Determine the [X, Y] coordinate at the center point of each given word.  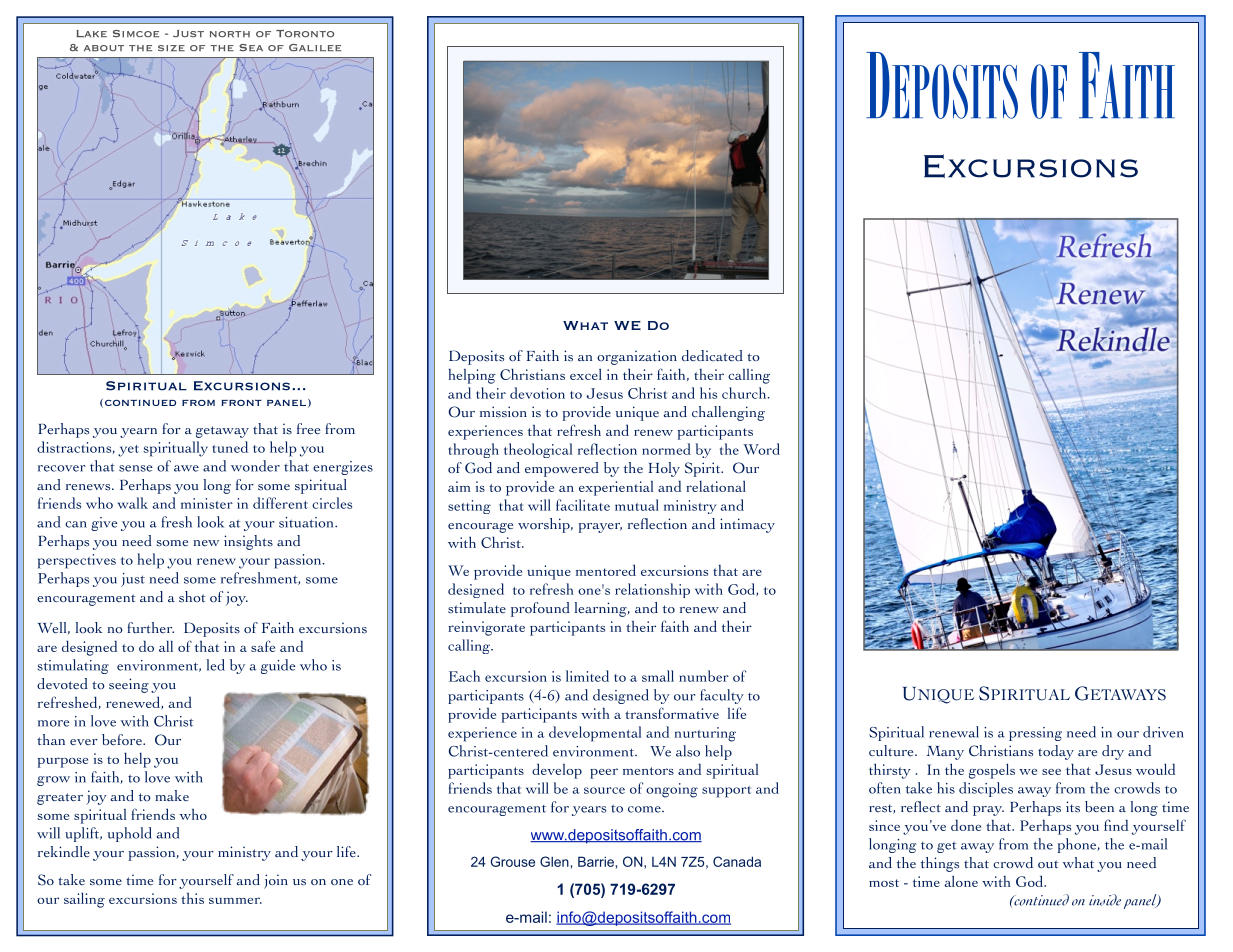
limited [587, 676]
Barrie [596, 861]
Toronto [305, 33]
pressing [1035, 734]
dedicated [712, 356]
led [216, 665]
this [192, 898]
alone [961, 881]
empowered [562, 469]
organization [637, 357]
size [171, 48]
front [241, 402]
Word [761, 449]
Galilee [315, 48]
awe [186, 468]
